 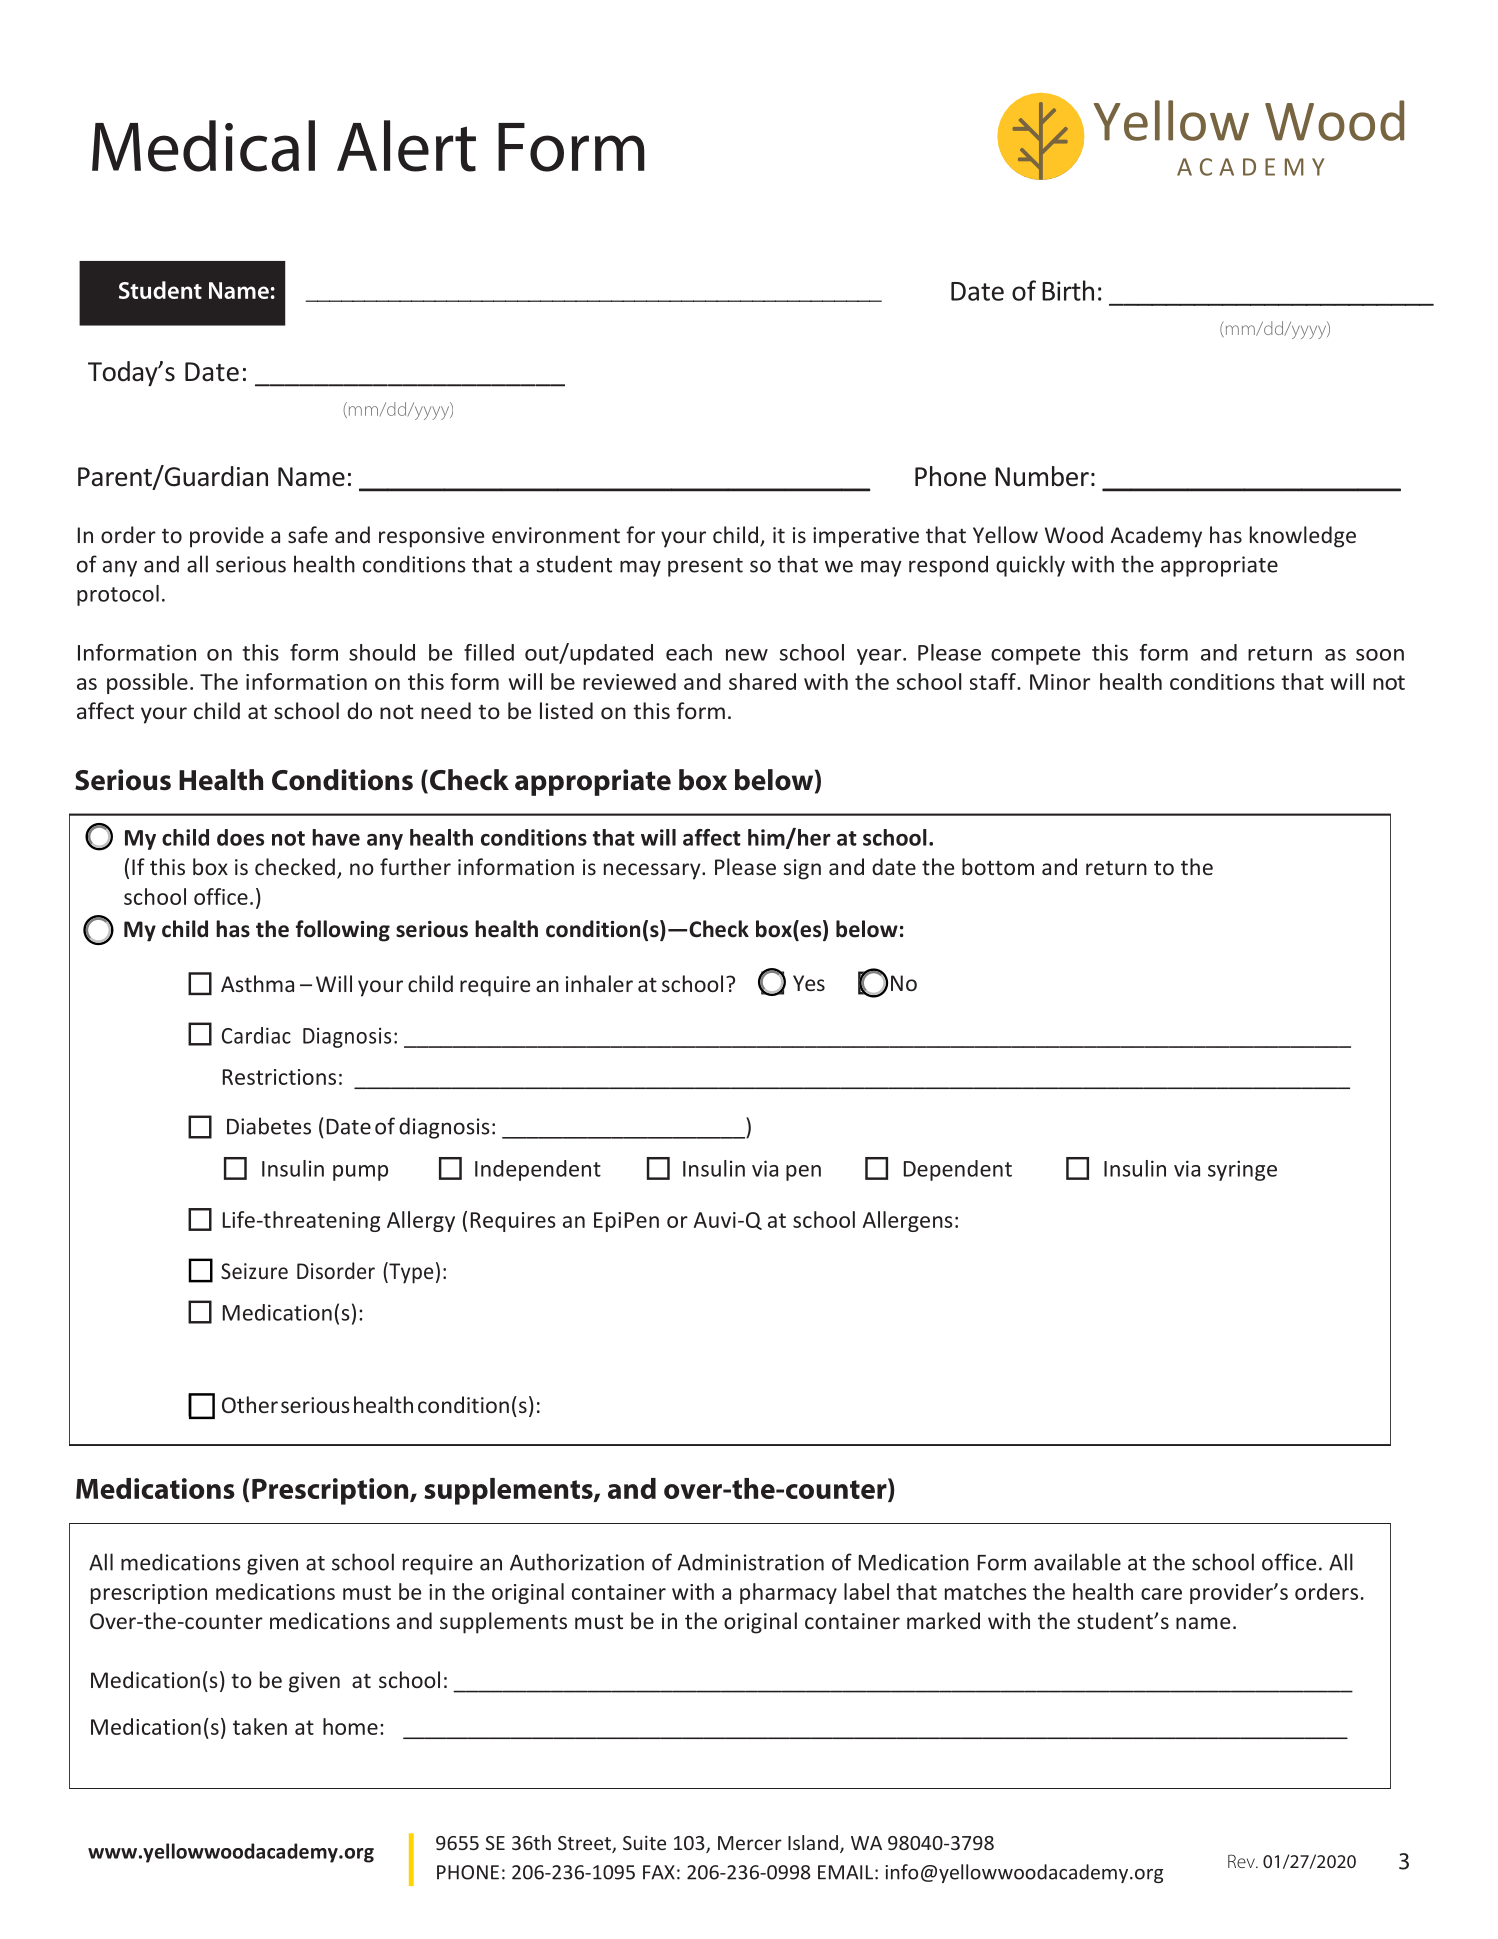 What do you see at coordinates (203, 146) in the image?
I see `Medical` at bounding box center [203, 146].
